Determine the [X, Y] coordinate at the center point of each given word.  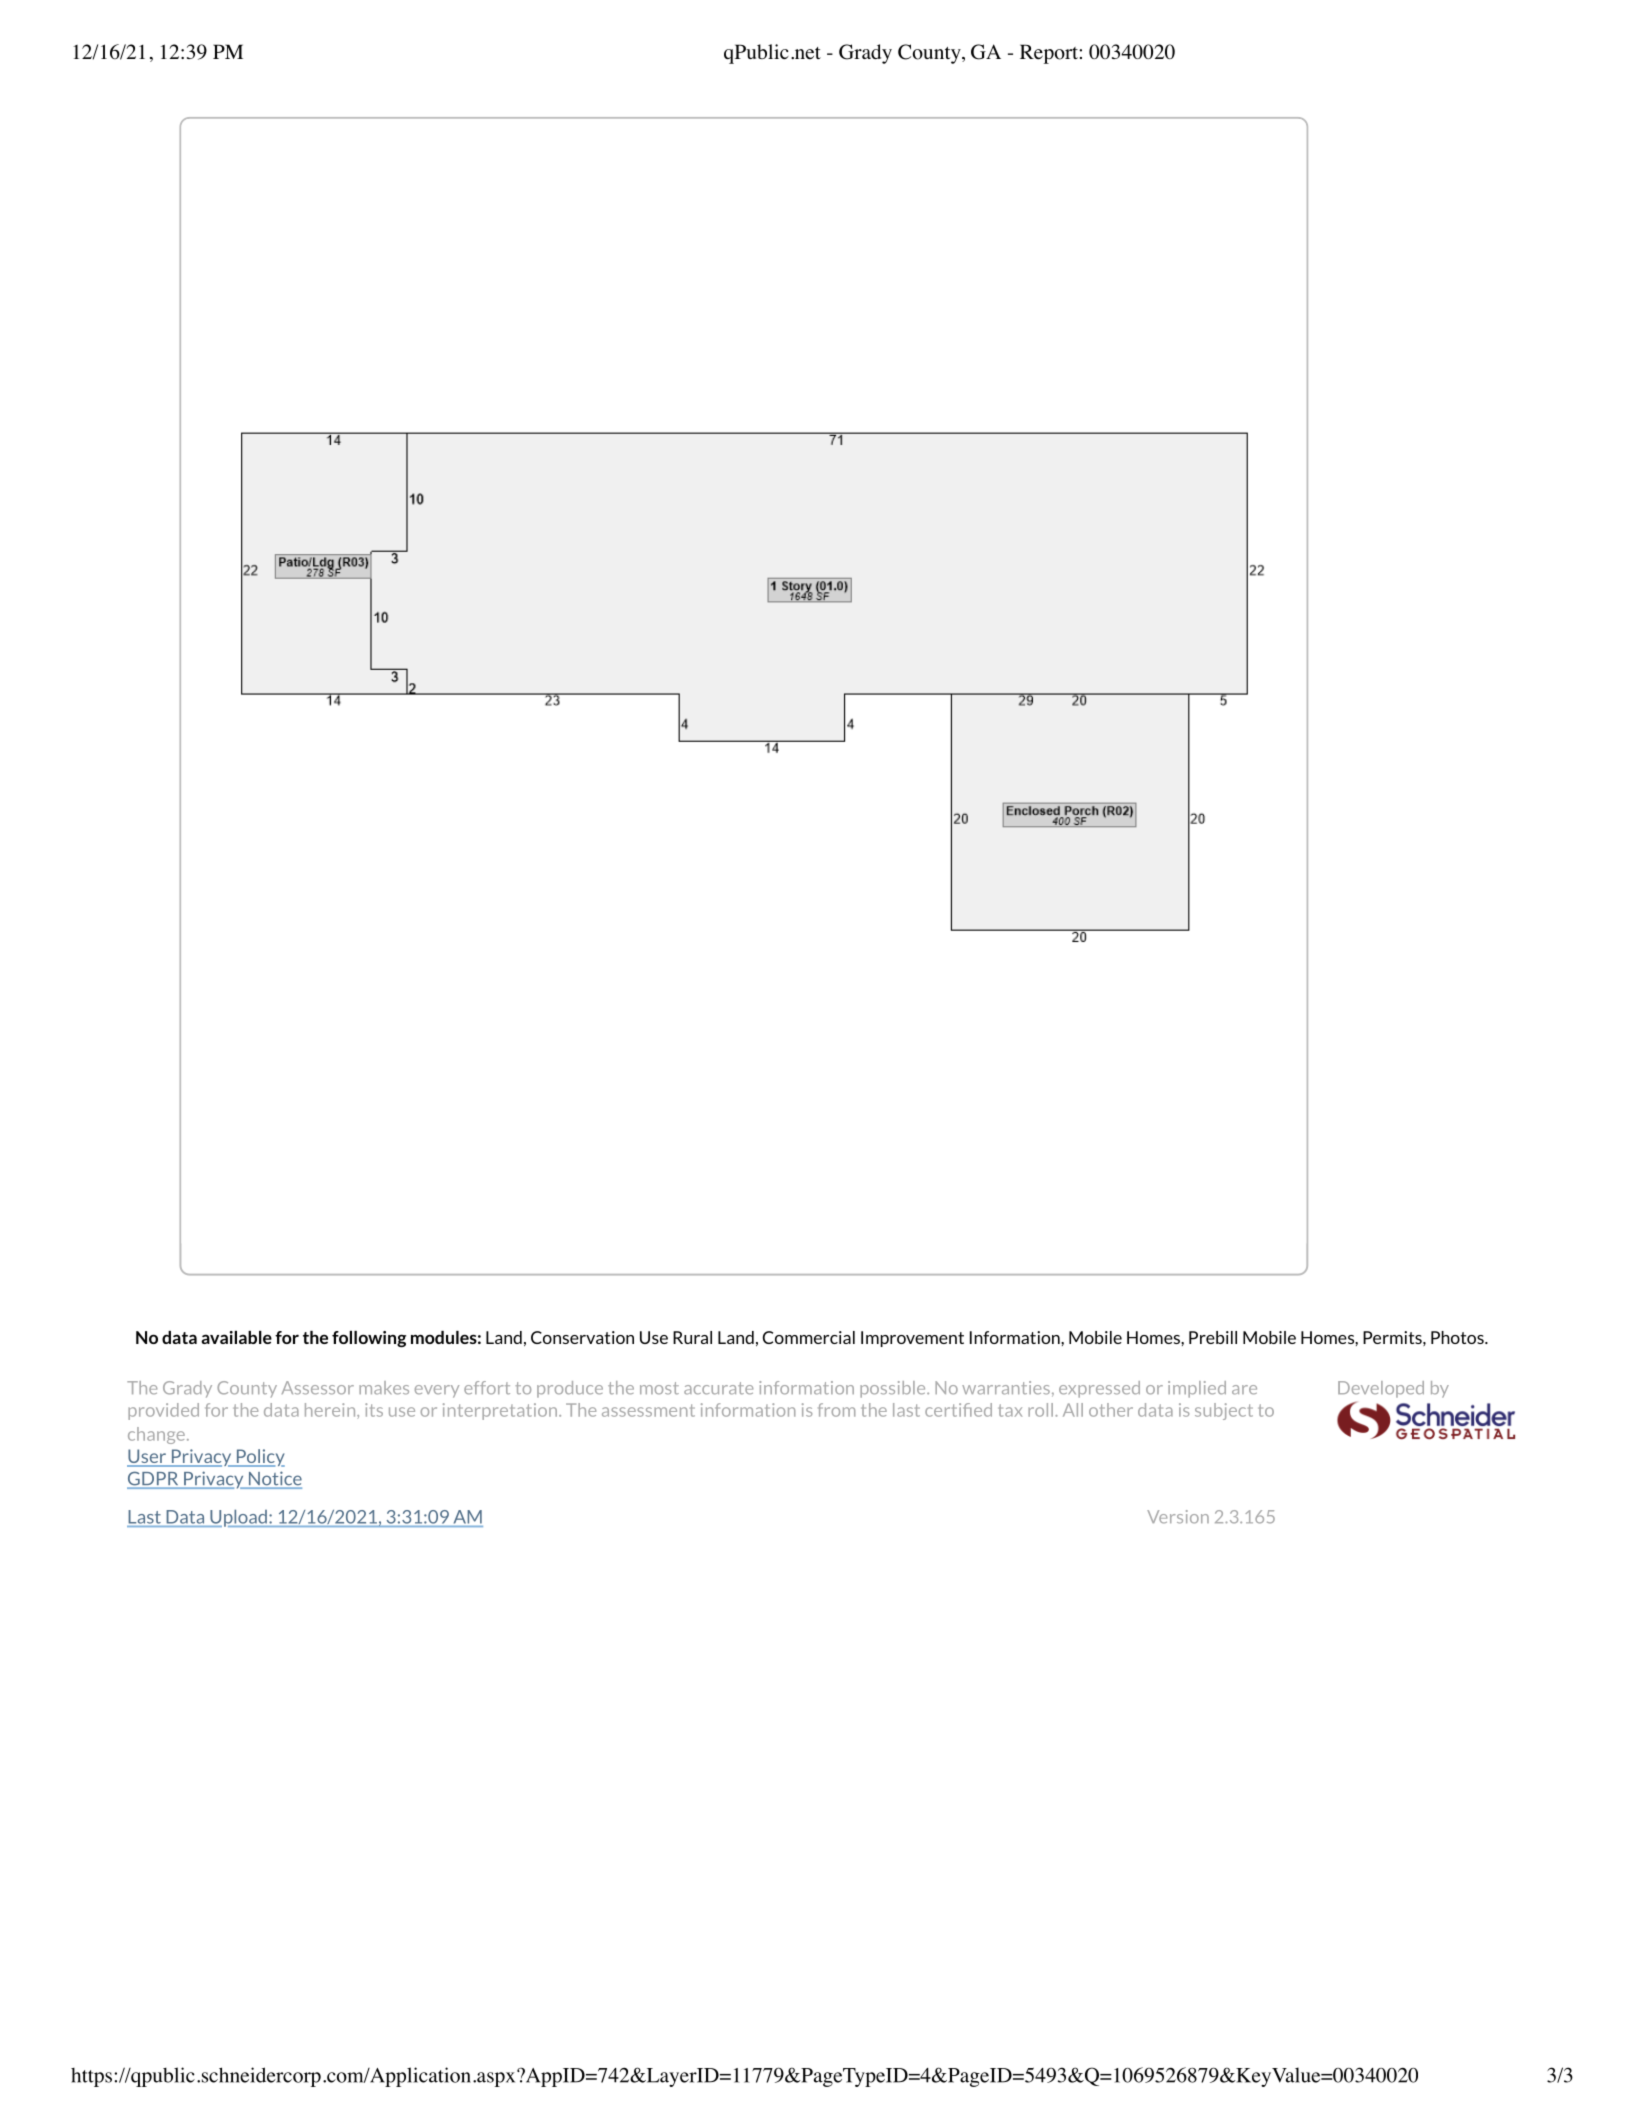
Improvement [912, 1339]
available [236, 1337]
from [836, 1410]
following [369, 1339]
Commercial [809, 1337]
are [1244, 1390]
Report [1050, 54]
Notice [274, 1479]
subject [1224, 1411]
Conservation [582, 1337]
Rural [692, 1337]
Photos [1458, 1337]
